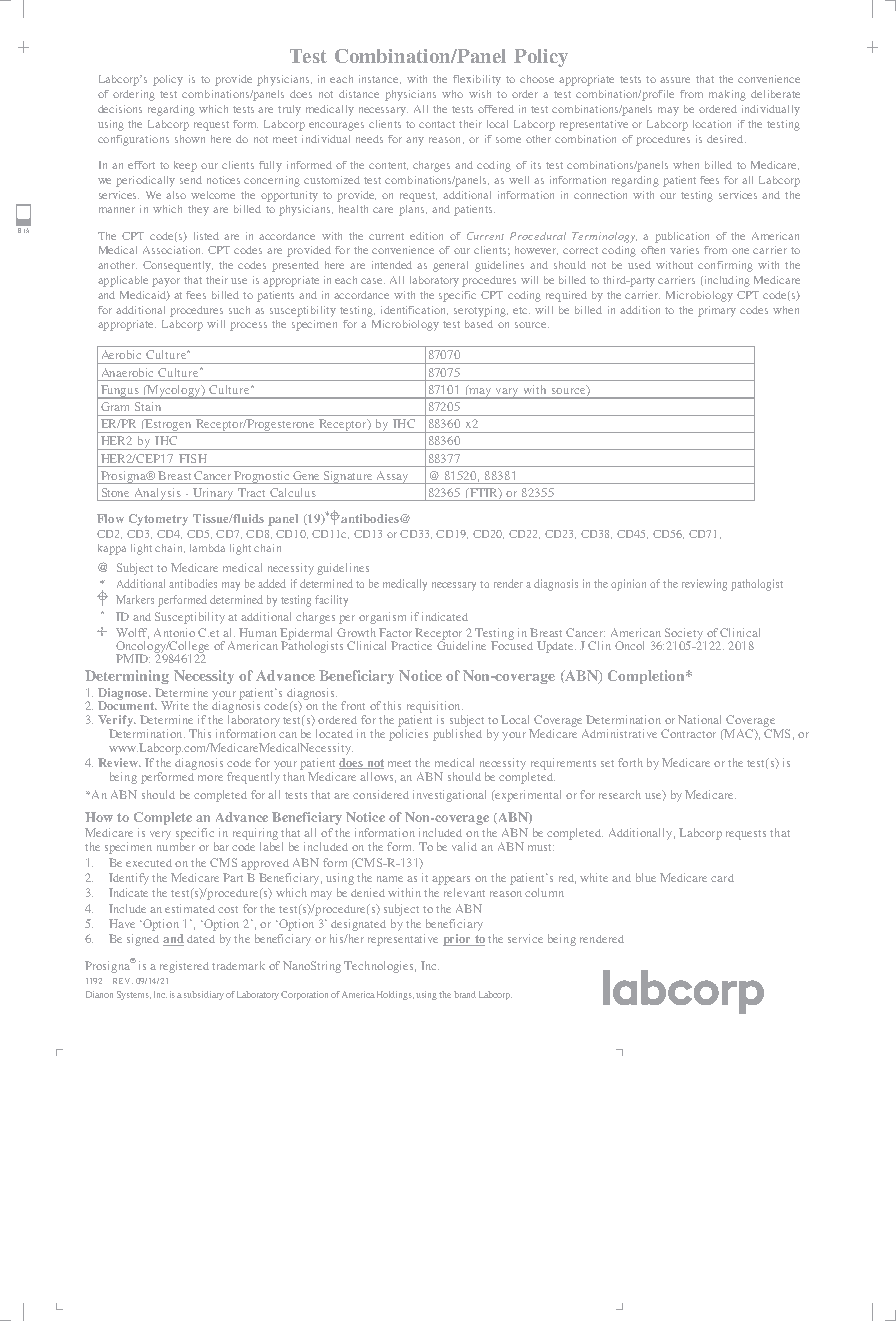 The image size is (896, 1321). What do you see at coordinates (452, 94) in the screenshot?
I see `who` at bounding box center [452, 94].
